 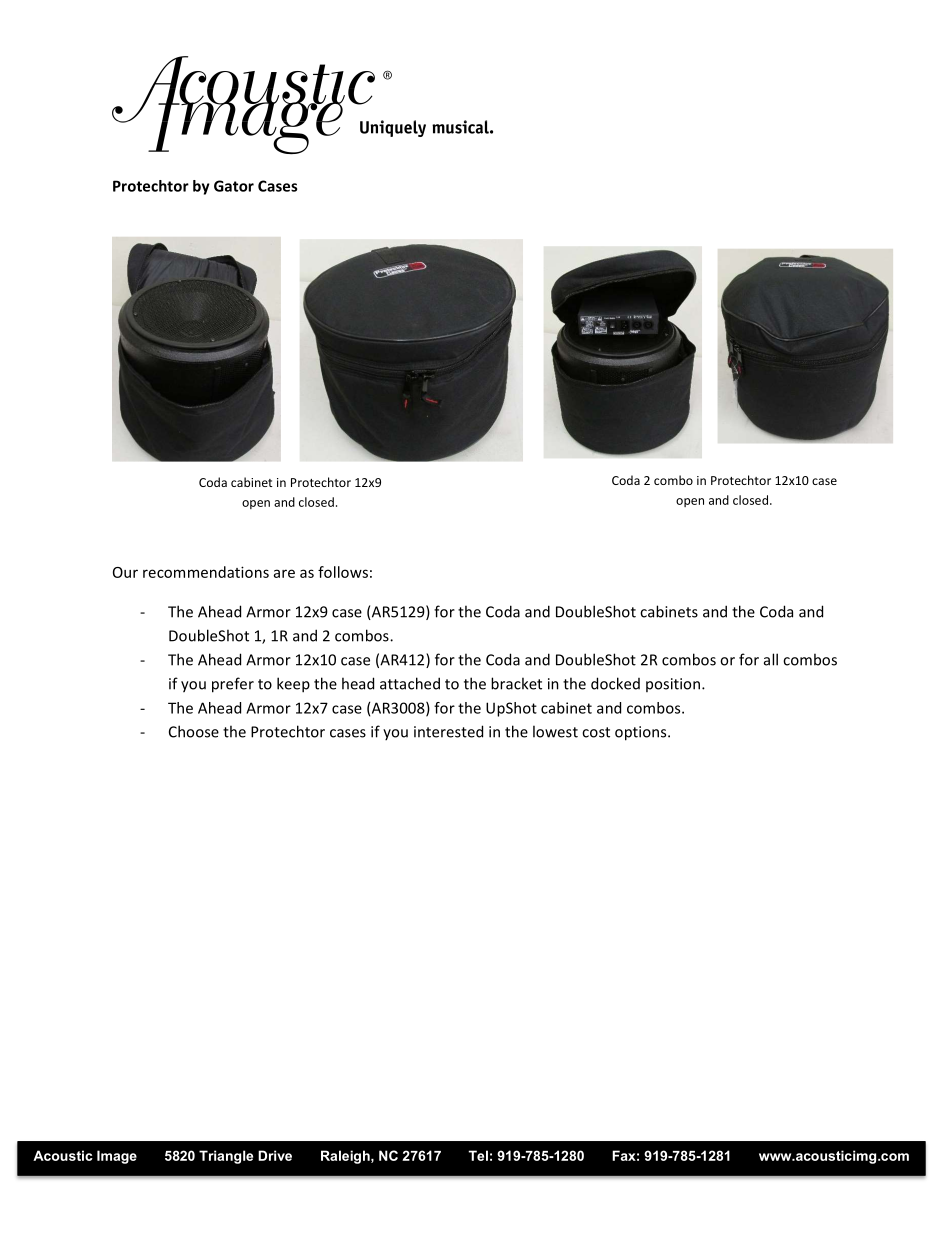 What do you see at coordinates (117, 1157) in the page?
I see `Image` at bounding box center [117, 1157].
